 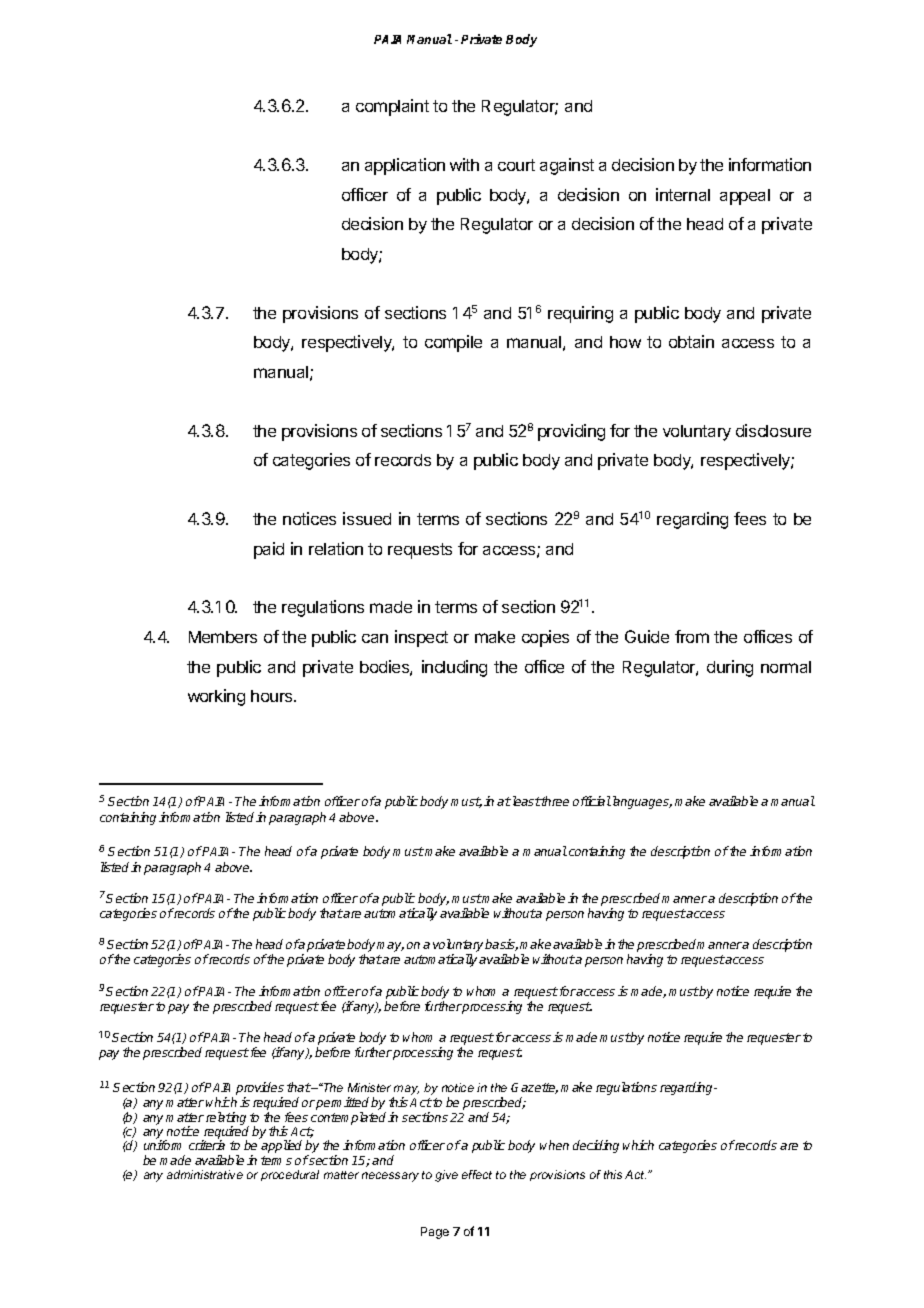 What do you see at coordinates (596, 1146) in the page?
I see `deciding` at bounding box center [596, 1146].
